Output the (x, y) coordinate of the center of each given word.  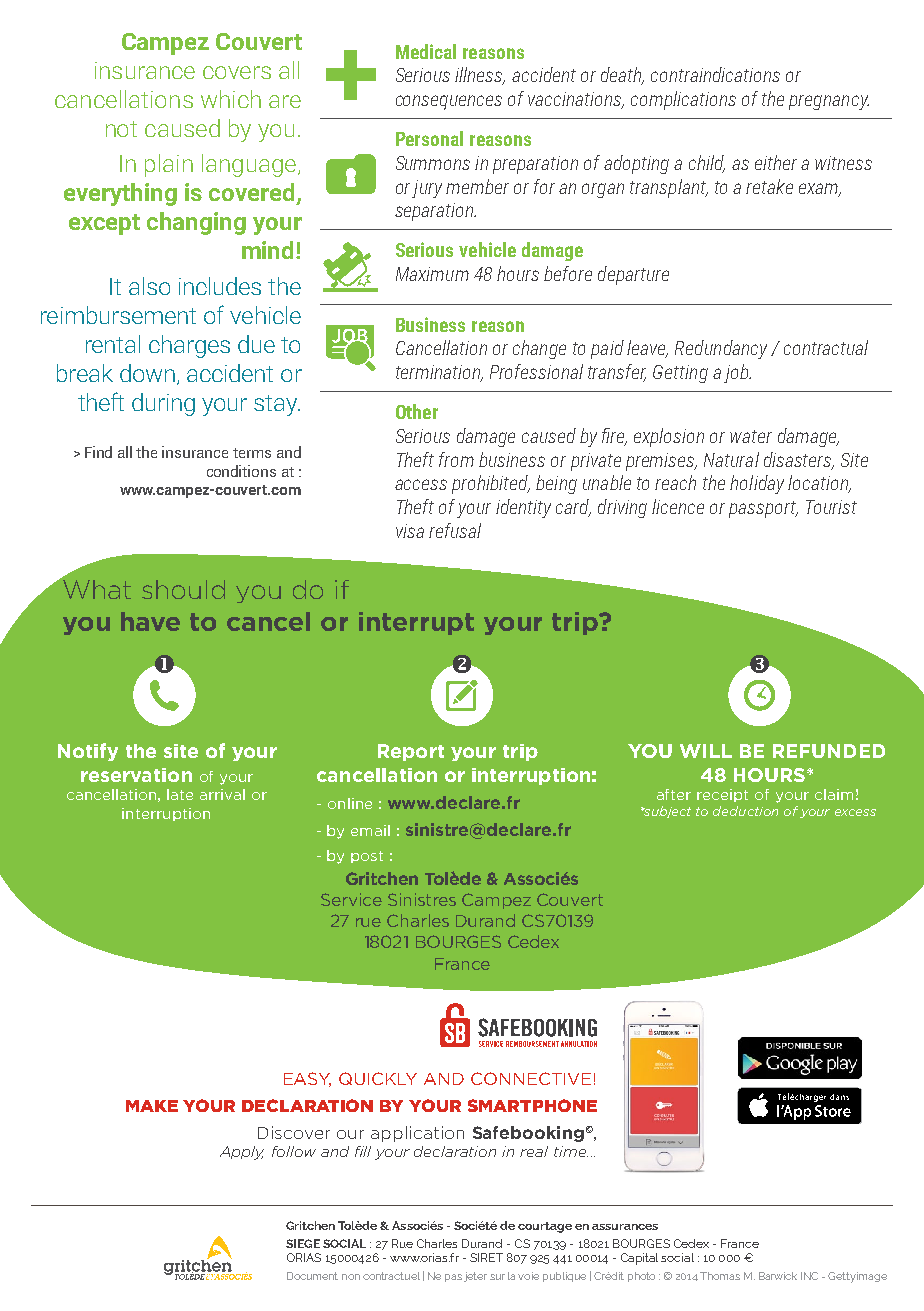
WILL (706, 751)
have (150, 621)
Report (411, 752)
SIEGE (303, 1243)
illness (480, 76)
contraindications (715, 74)
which (231, 99)
